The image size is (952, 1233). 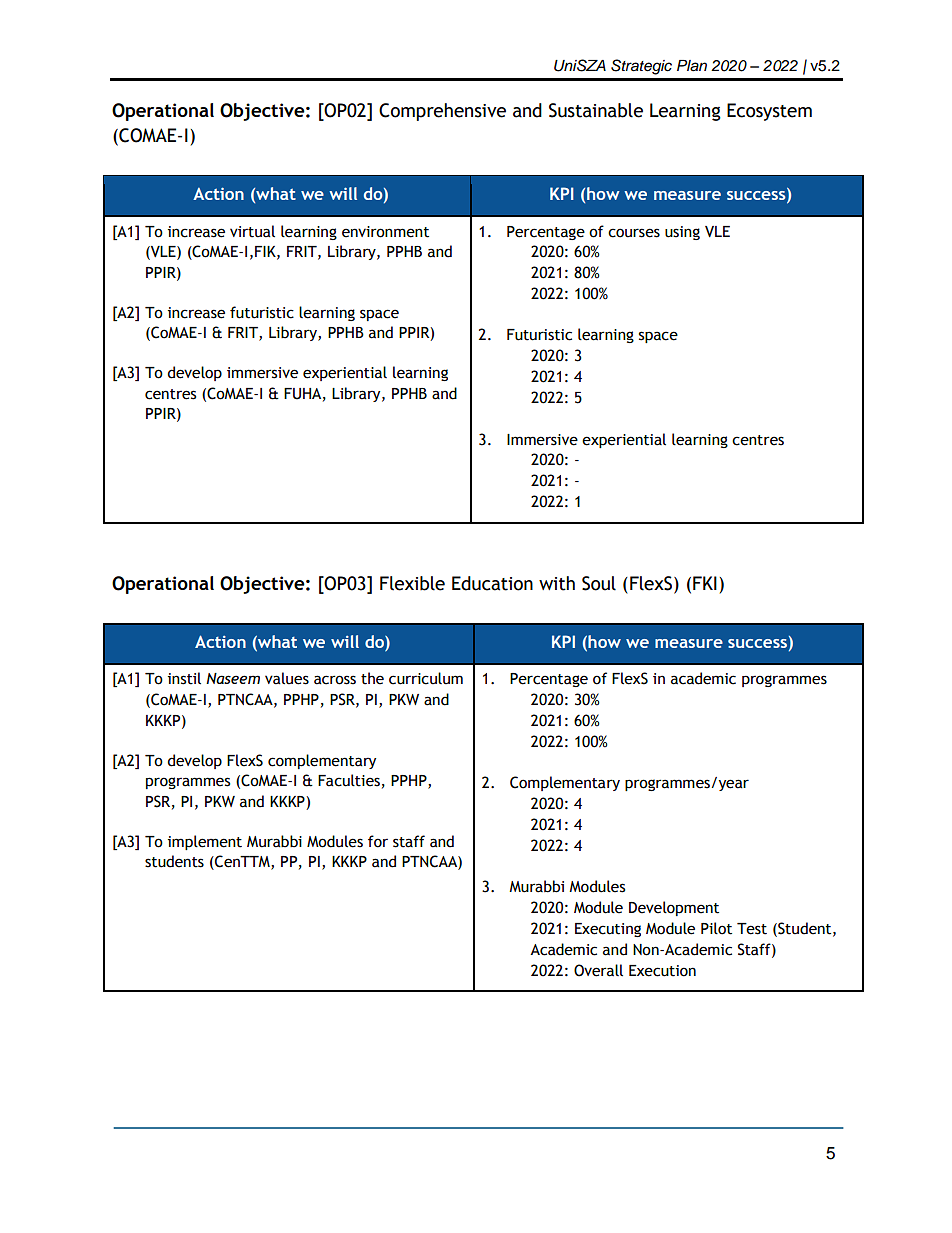 I want to click on Overall, so click(x=598, y=970).
